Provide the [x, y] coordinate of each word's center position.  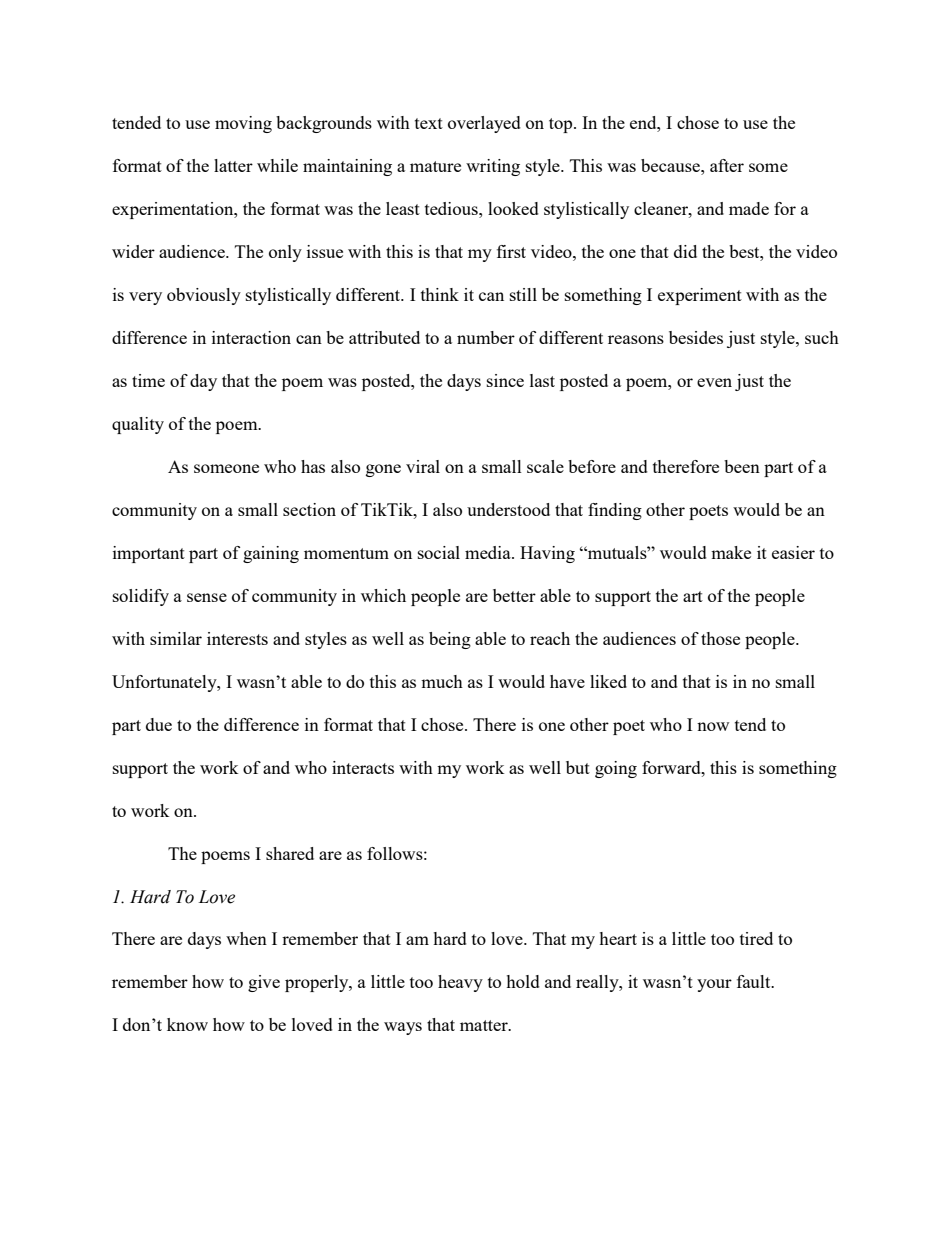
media [489, 552]
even [714, 382]
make [731, 552]
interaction [251, 337]
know [187, 1024]
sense [207, 597]
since [505, 380]
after [727, 165]
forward [672, 767]
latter [233, 165]
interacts [363, 767]
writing [493, 167]
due [159, 724]
